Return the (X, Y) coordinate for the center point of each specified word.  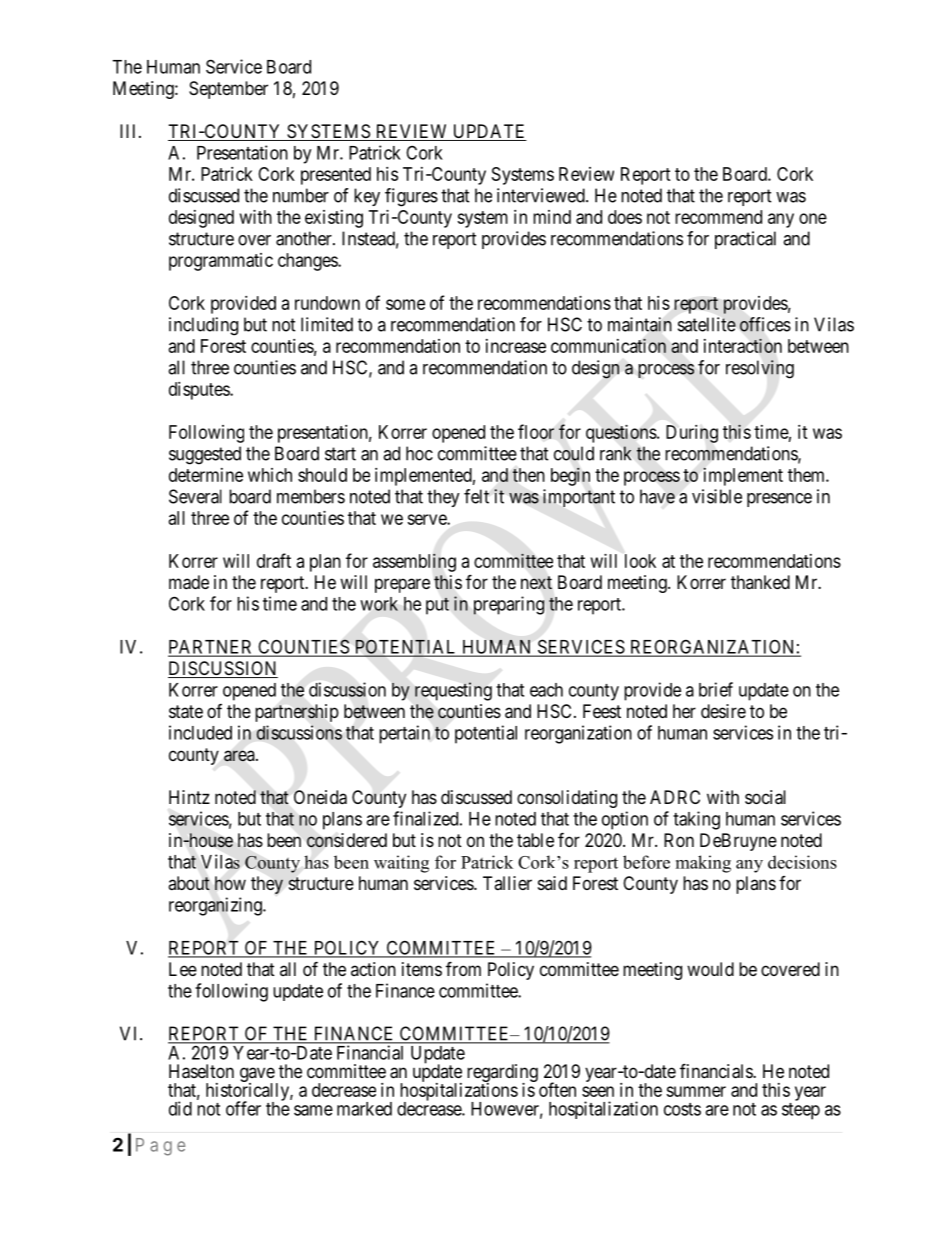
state (186, 712)
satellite (707, 324)
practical (745, 240)
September (228, 90)
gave (257, 1076)
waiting (401, 864)
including (203, 326)
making (703, 864)
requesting (453, 691)
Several (195, 496)
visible (717, 496)
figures (411, 197)
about (189, 883)
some (405, 304)
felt (476, 496)
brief (716, 689)
